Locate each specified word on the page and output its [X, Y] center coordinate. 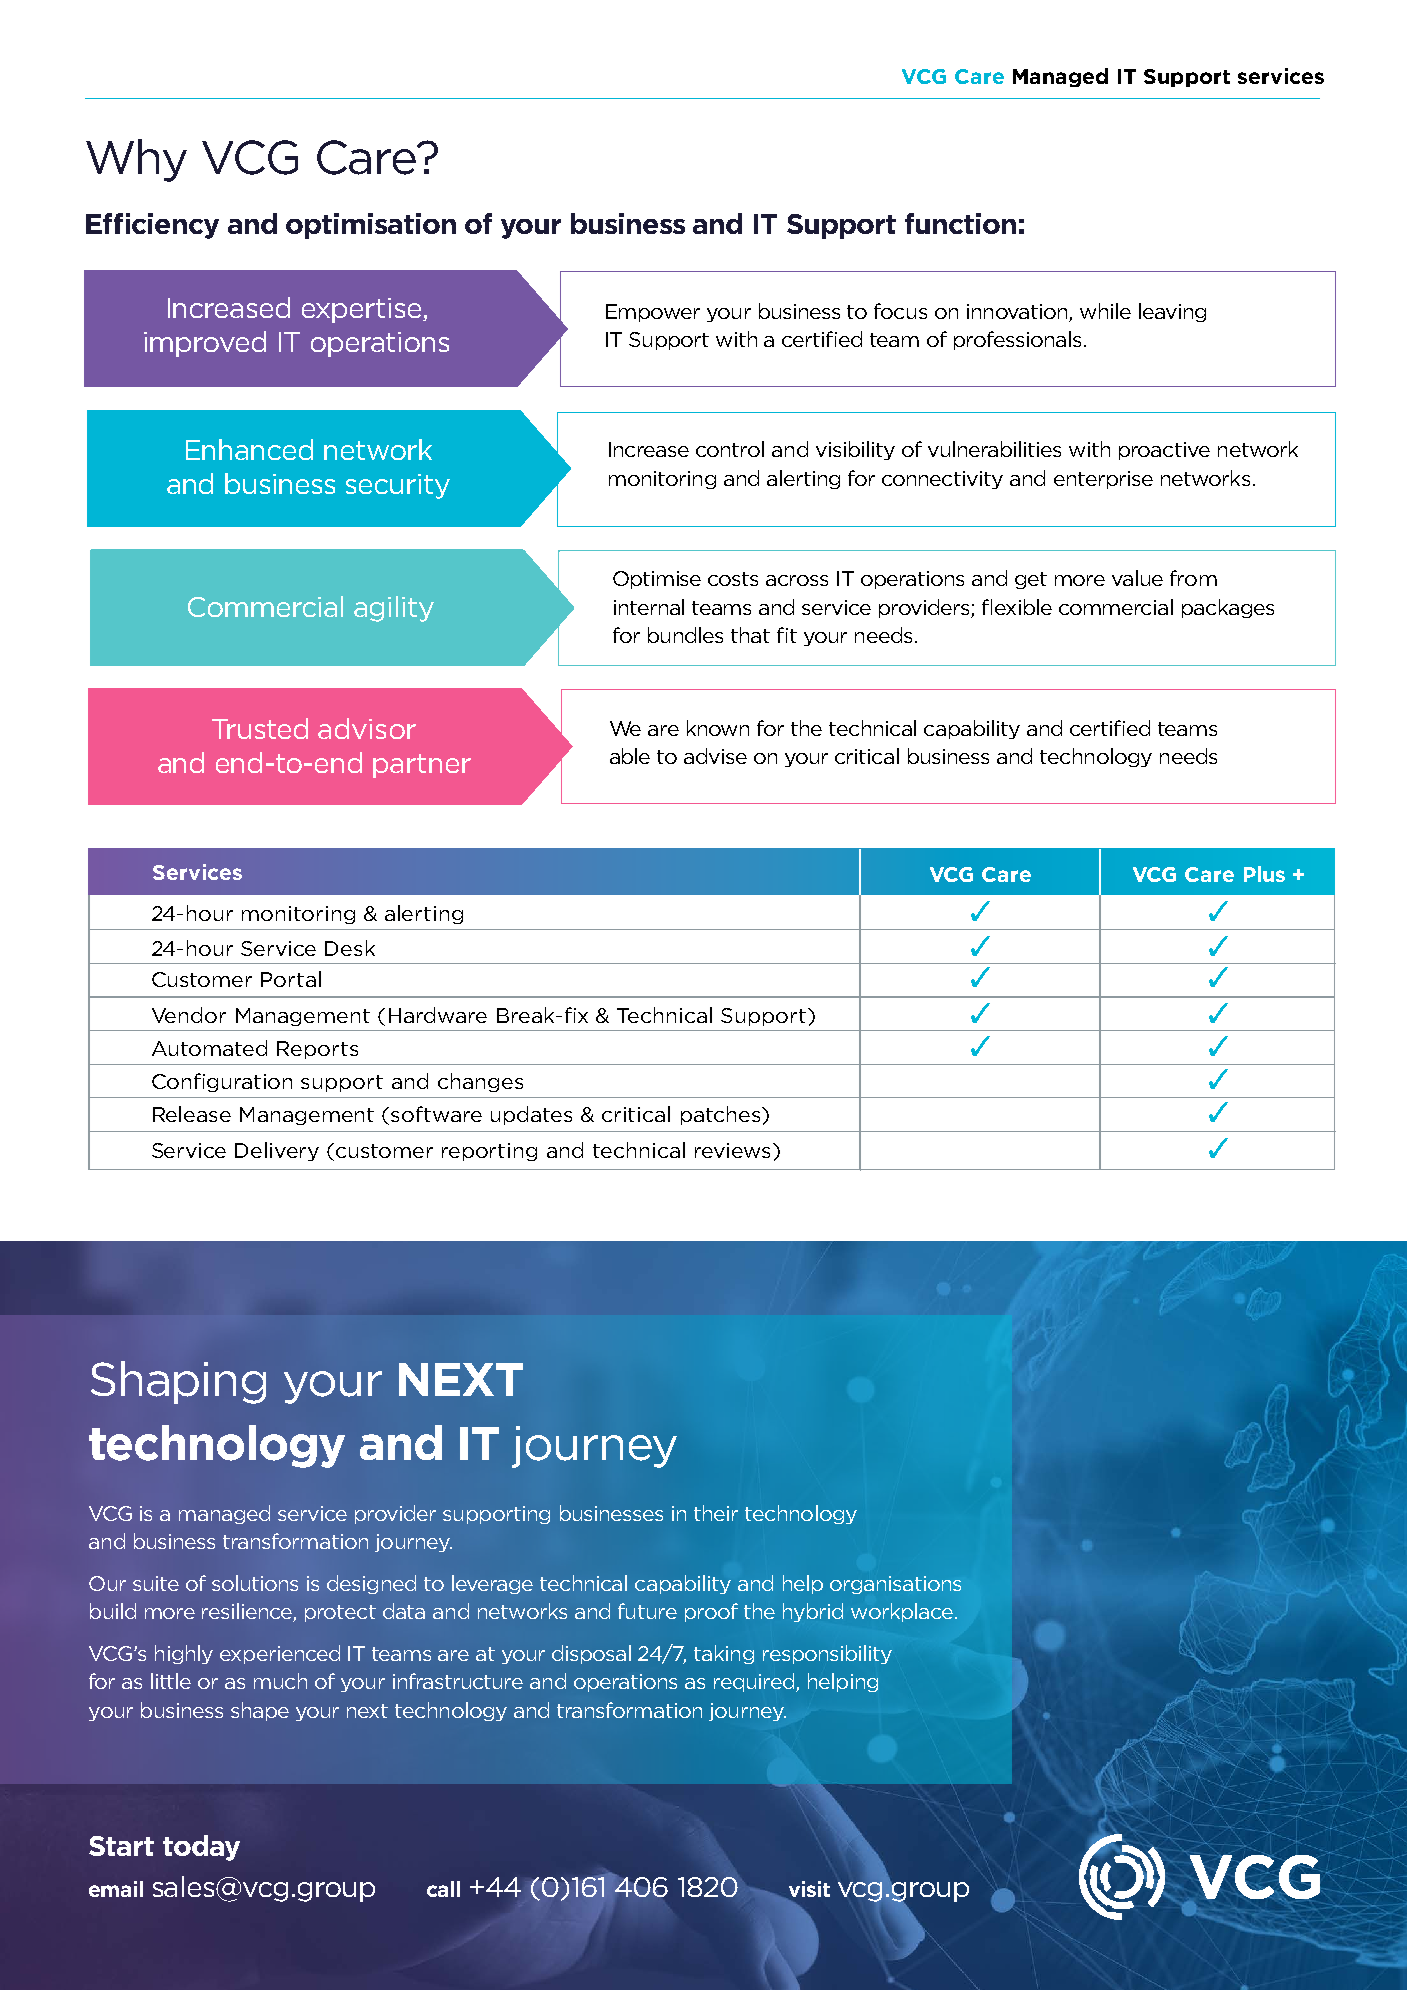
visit [808, 1890]
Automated [209, 1048]
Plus [1264, 874]
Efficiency [152, 226]
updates [531, 1115]
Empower [653, 313]
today [201, 1848]
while [1105, 311]
